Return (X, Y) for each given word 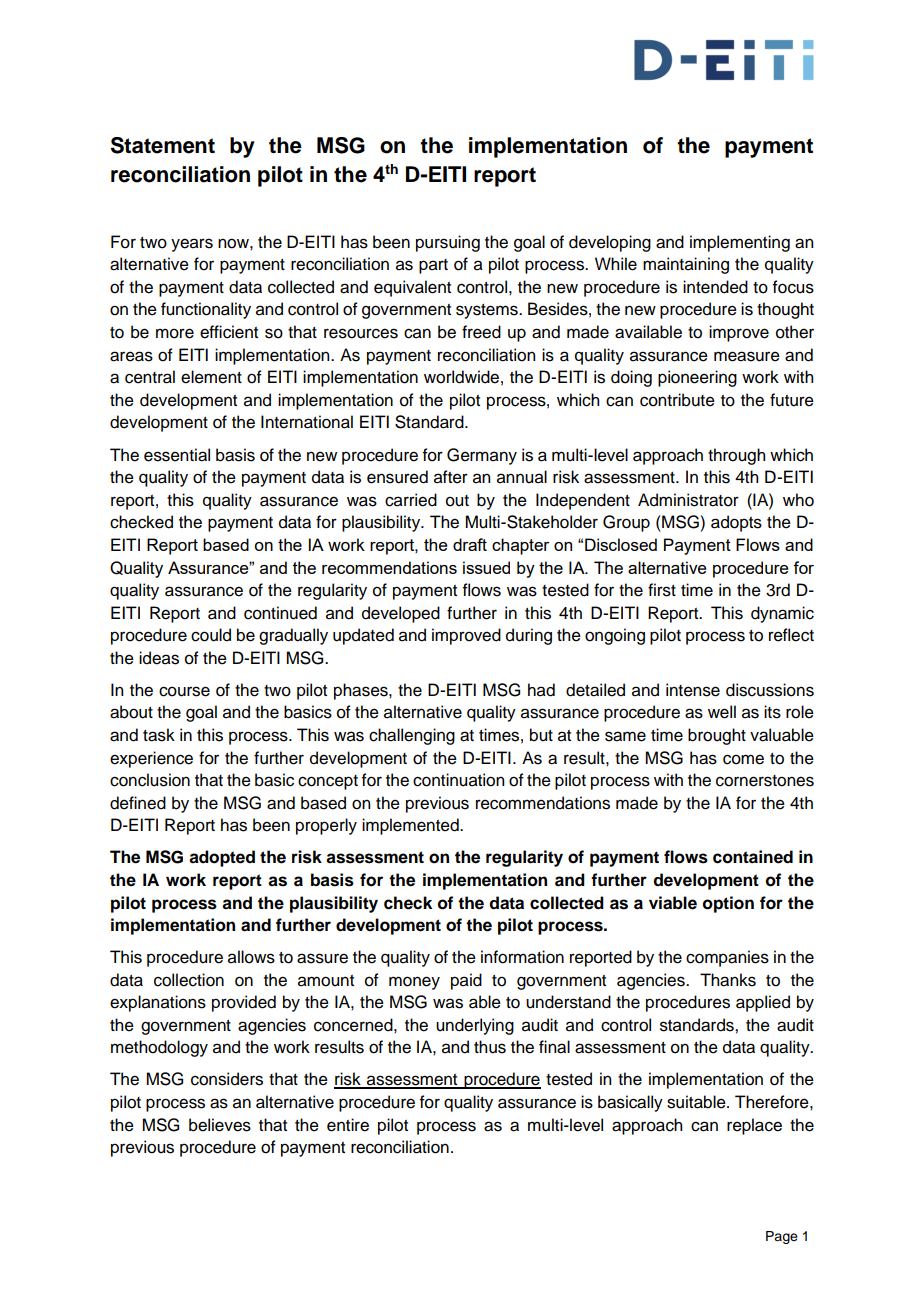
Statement (163, 145)
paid (466, 981)
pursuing (448, 243)
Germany (482, 456)
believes (220, 1125)
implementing (740, 243)
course (184, 691)
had (541, 690)
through (736, 456)
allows (251, 957)
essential (177, 455)
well (722, 712)
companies (727, 958)
